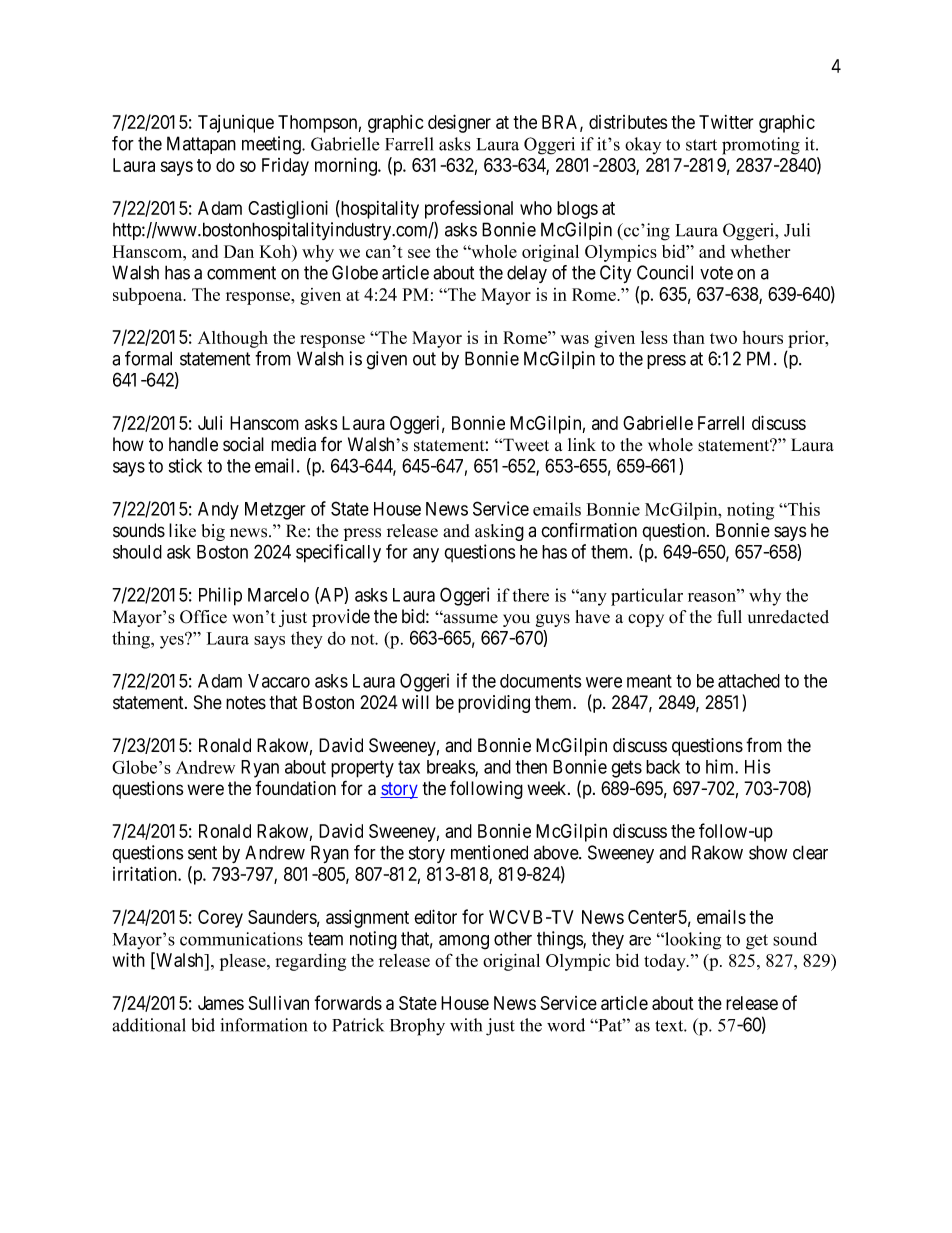 This image has height=1233, width=952. Describe the element at coordinates (221, 1003) in the image. I see `James` at that location.
